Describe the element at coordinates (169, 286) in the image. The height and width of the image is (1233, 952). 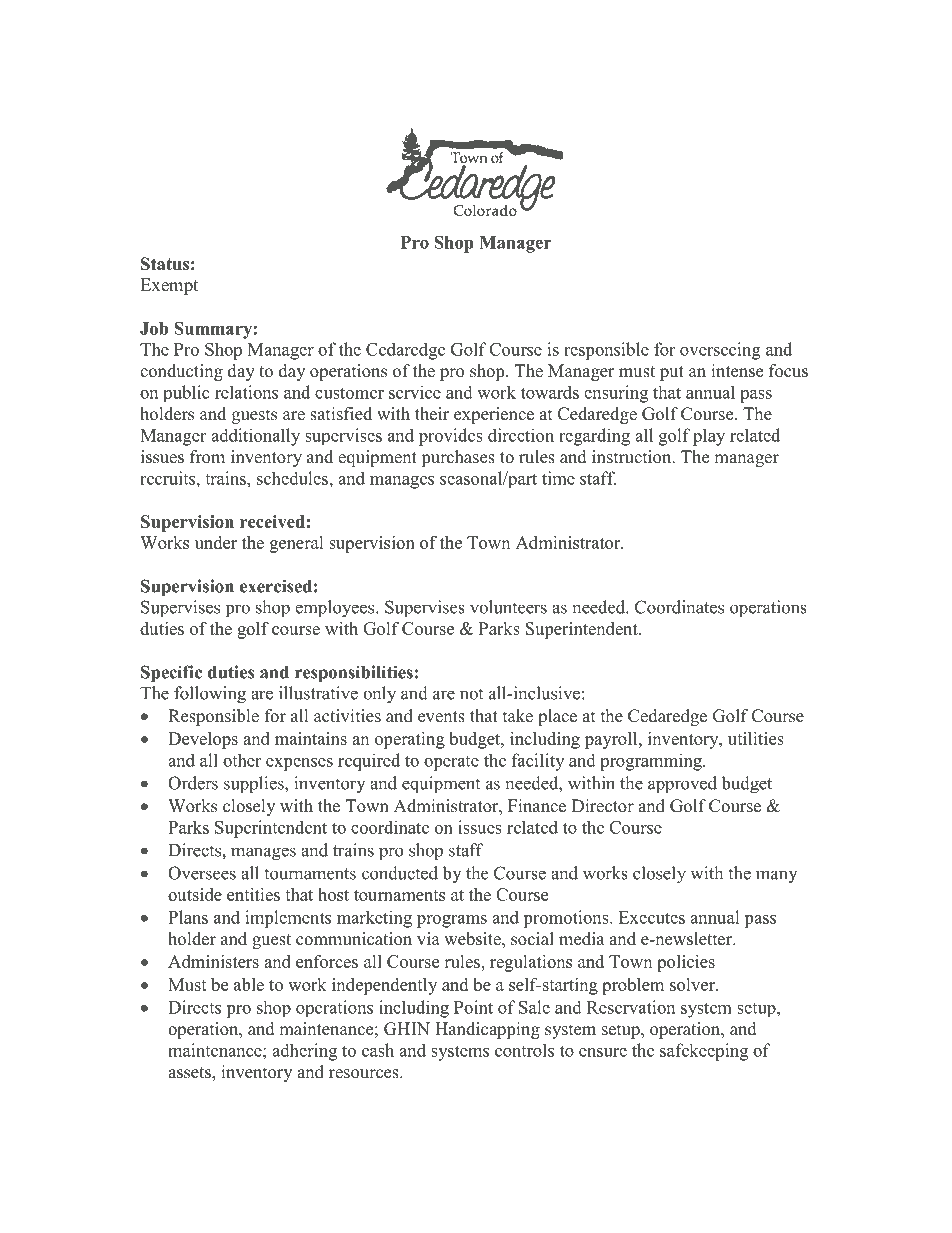
I see `Exempt` at that location.
